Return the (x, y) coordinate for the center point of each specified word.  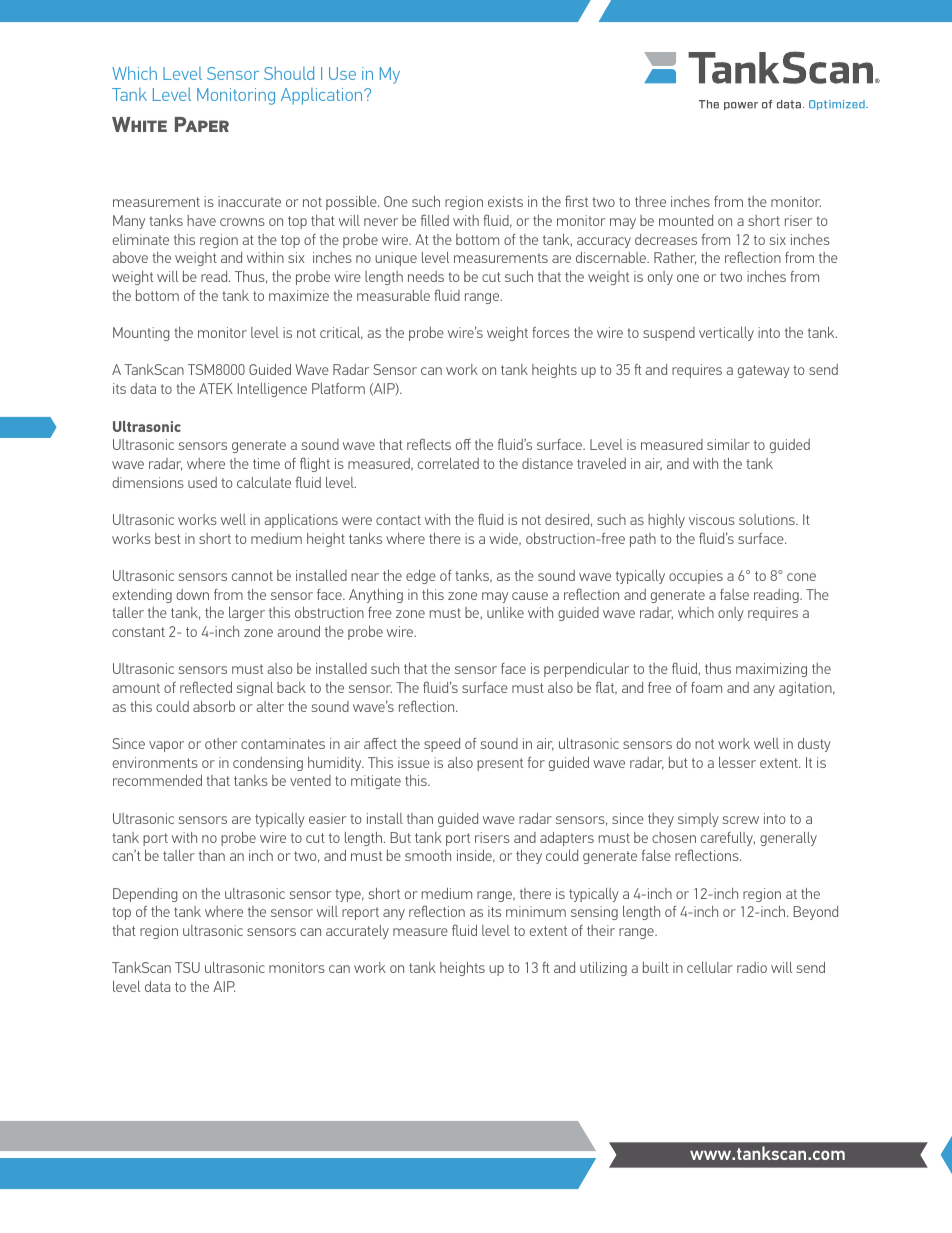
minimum (536, 911)
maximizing (771, 670)
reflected (206, 687)
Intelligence (272, 390)
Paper (202, 124)
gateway (764, 371)
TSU (187, 967)
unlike (505, 612)
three (650, 201)
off (463, 444)
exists (505, 201)
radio (752, 967)
